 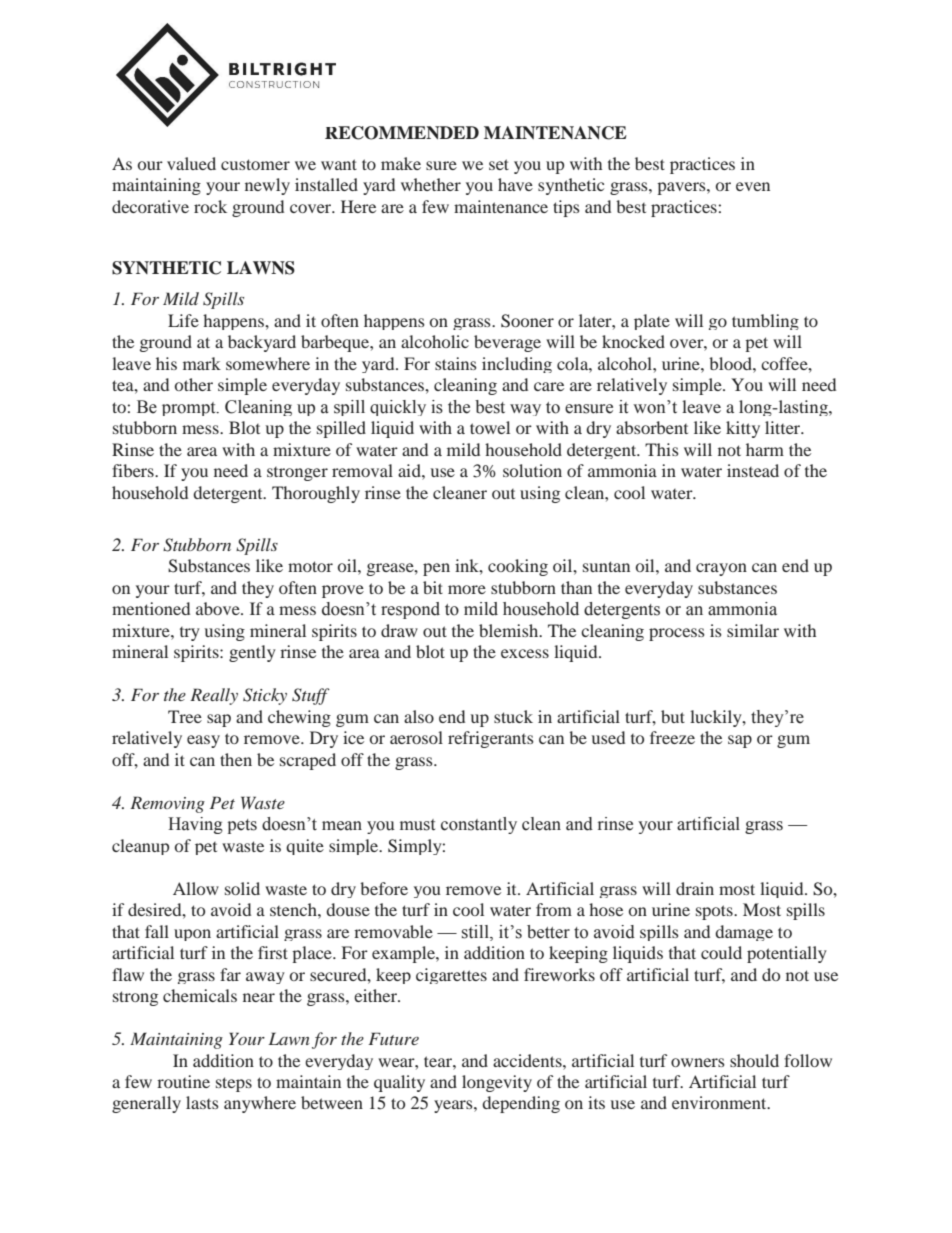 What do you see at coordinates (672, 737) in the screenshot?
I see `freeze` at bounding box center [672, 737].
